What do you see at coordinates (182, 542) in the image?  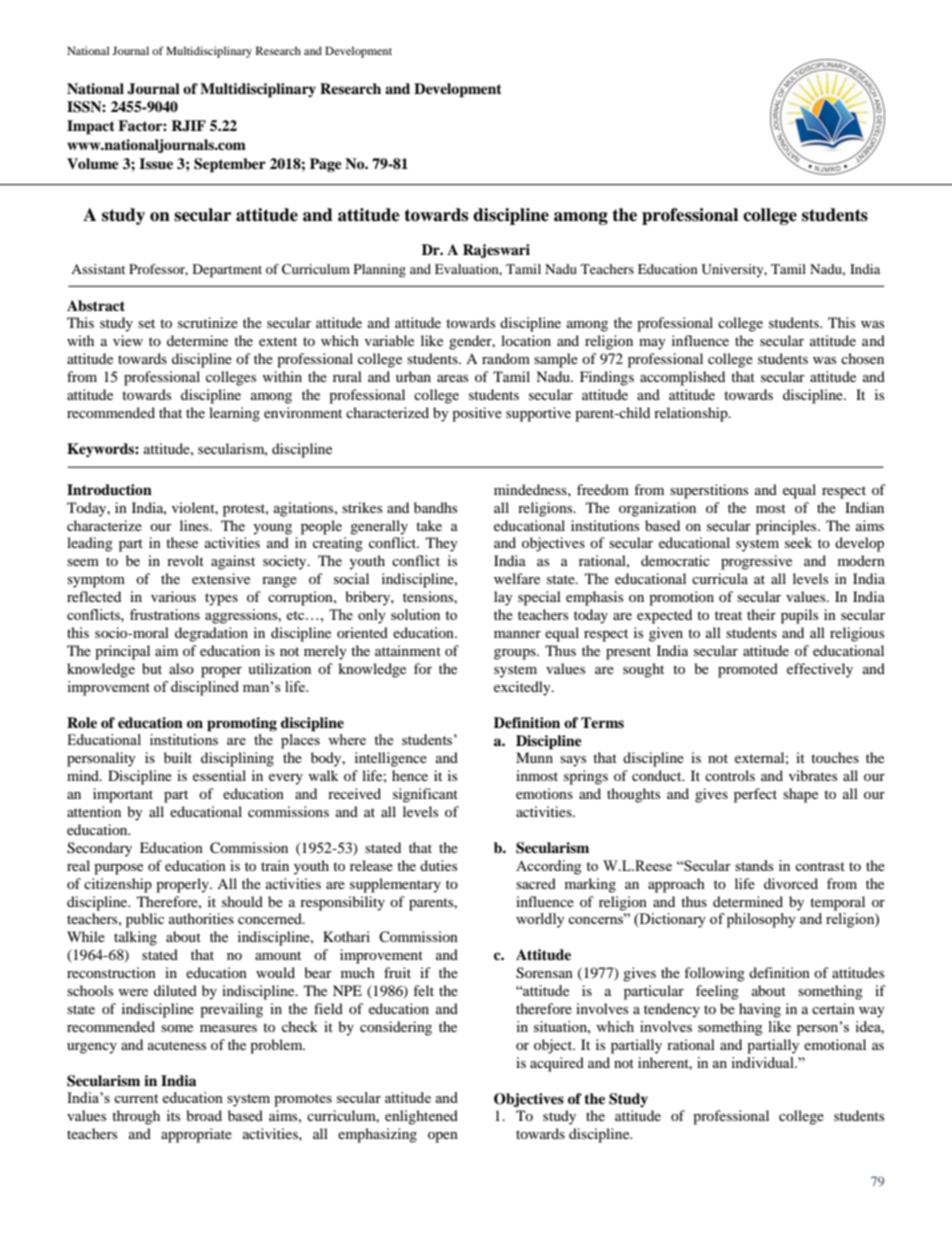 I see `these` at bounding box center [182, 542].
